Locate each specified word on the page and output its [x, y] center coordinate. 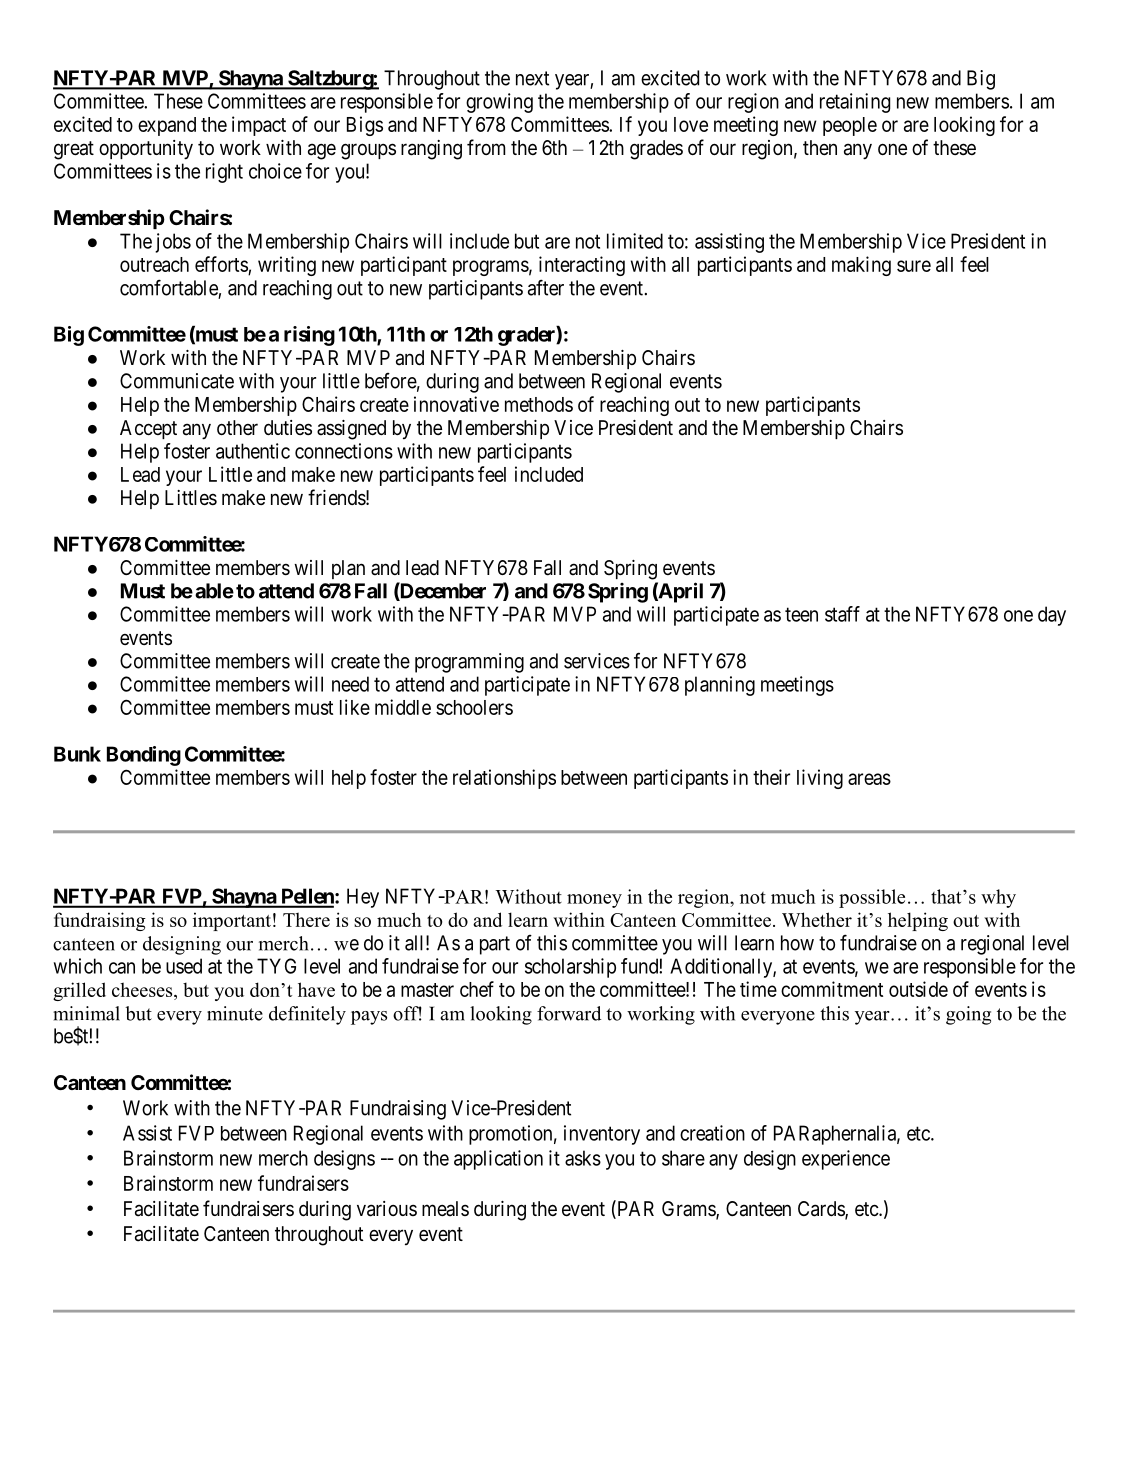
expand [167, 126]
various [387, 1209]
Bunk [77, 754]
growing [499, 103]
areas [869, 779]
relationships [504, 779]
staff [842, 614]
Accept [148, 429]
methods [539, 404]
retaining [855, 103]
